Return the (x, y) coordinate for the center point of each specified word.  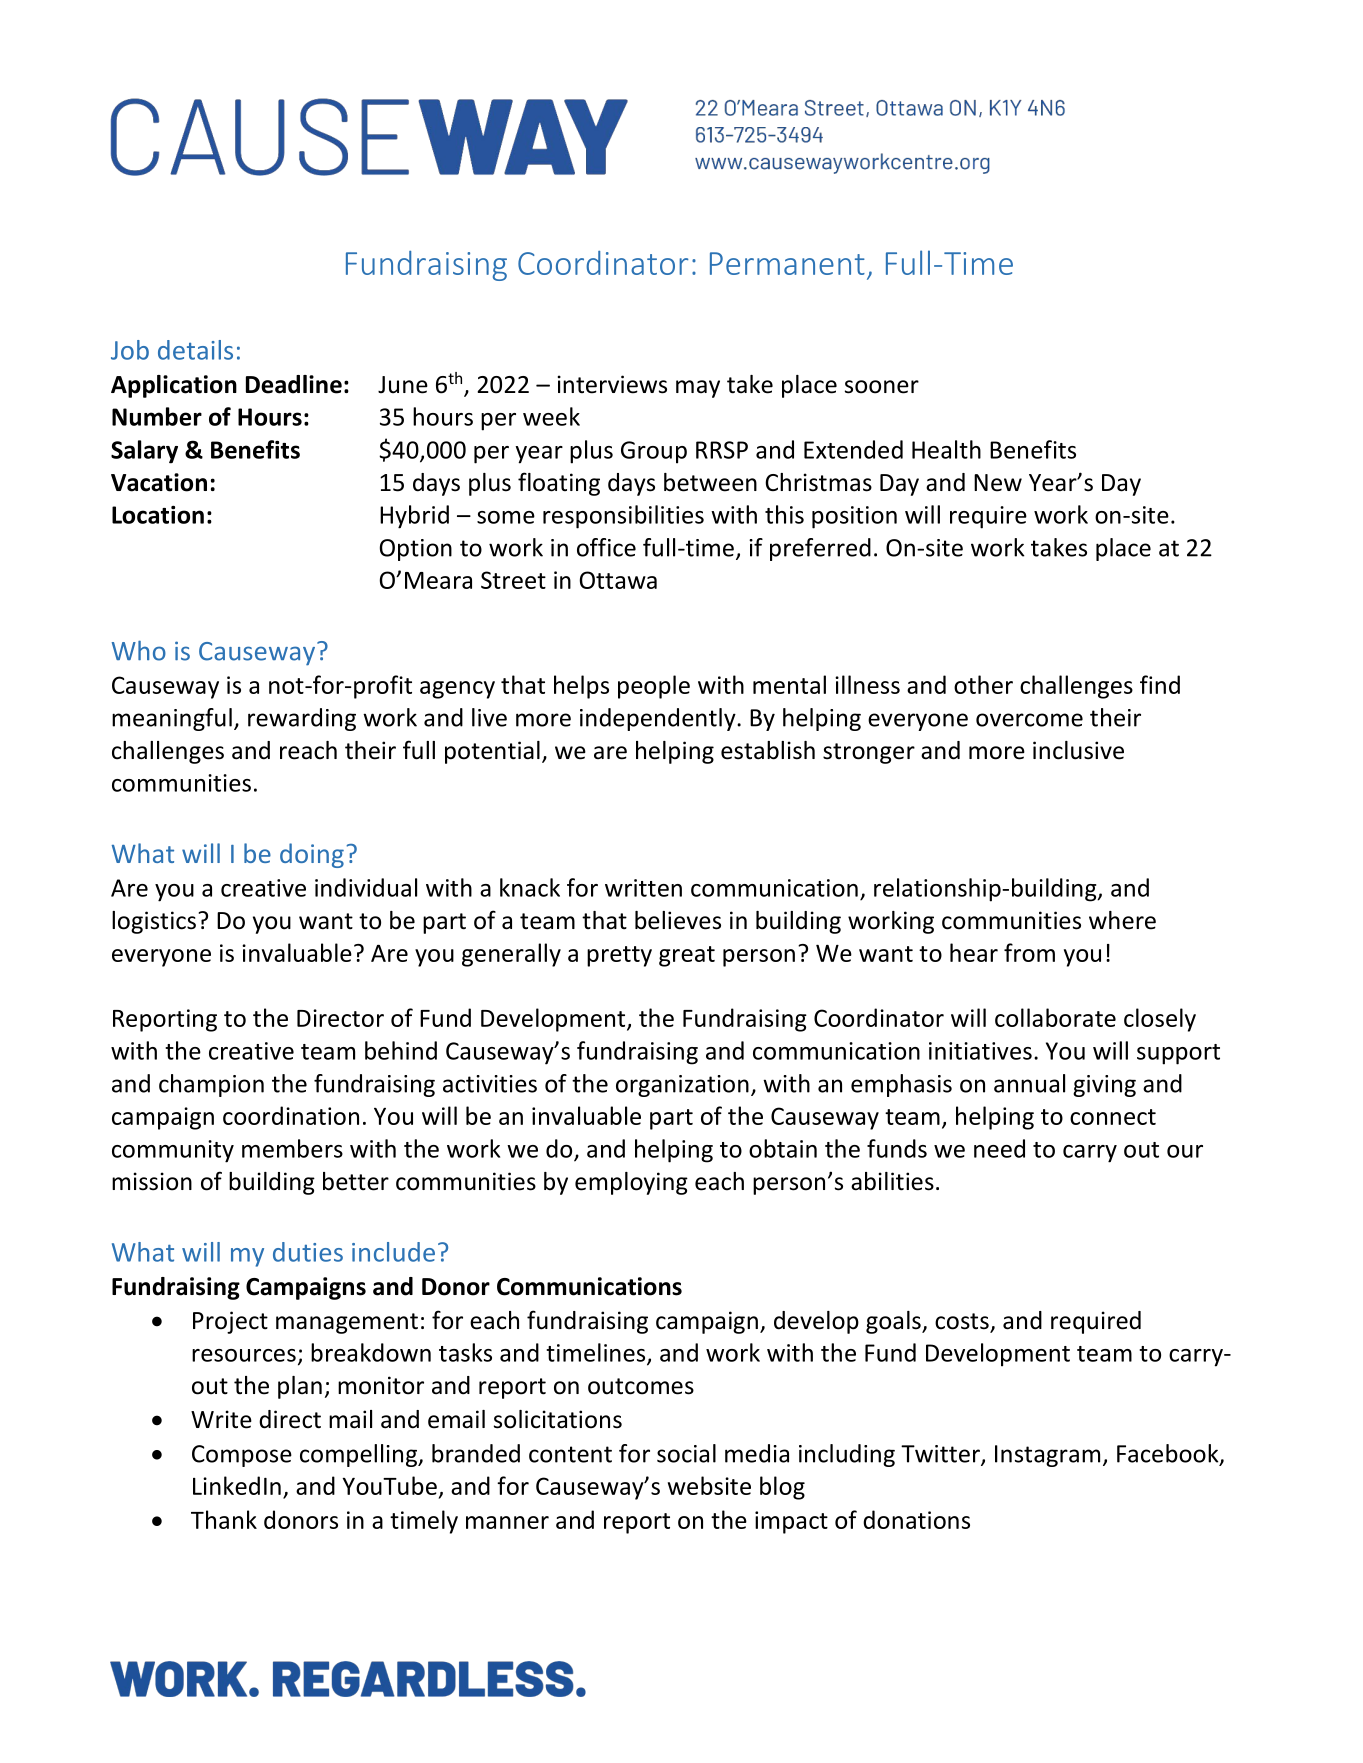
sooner (882, 387)
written (643, 888)
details (195, 350)
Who (139, 650)
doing (312, 855)
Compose (242, 1456)
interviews (612, 384)
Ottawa (618, 580)
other (983, 684)
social (686, 1453)
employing (631, 1183)
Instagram (1047, 1456)
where (1122, 920)
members (292, 1148)
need (999, 1148)
